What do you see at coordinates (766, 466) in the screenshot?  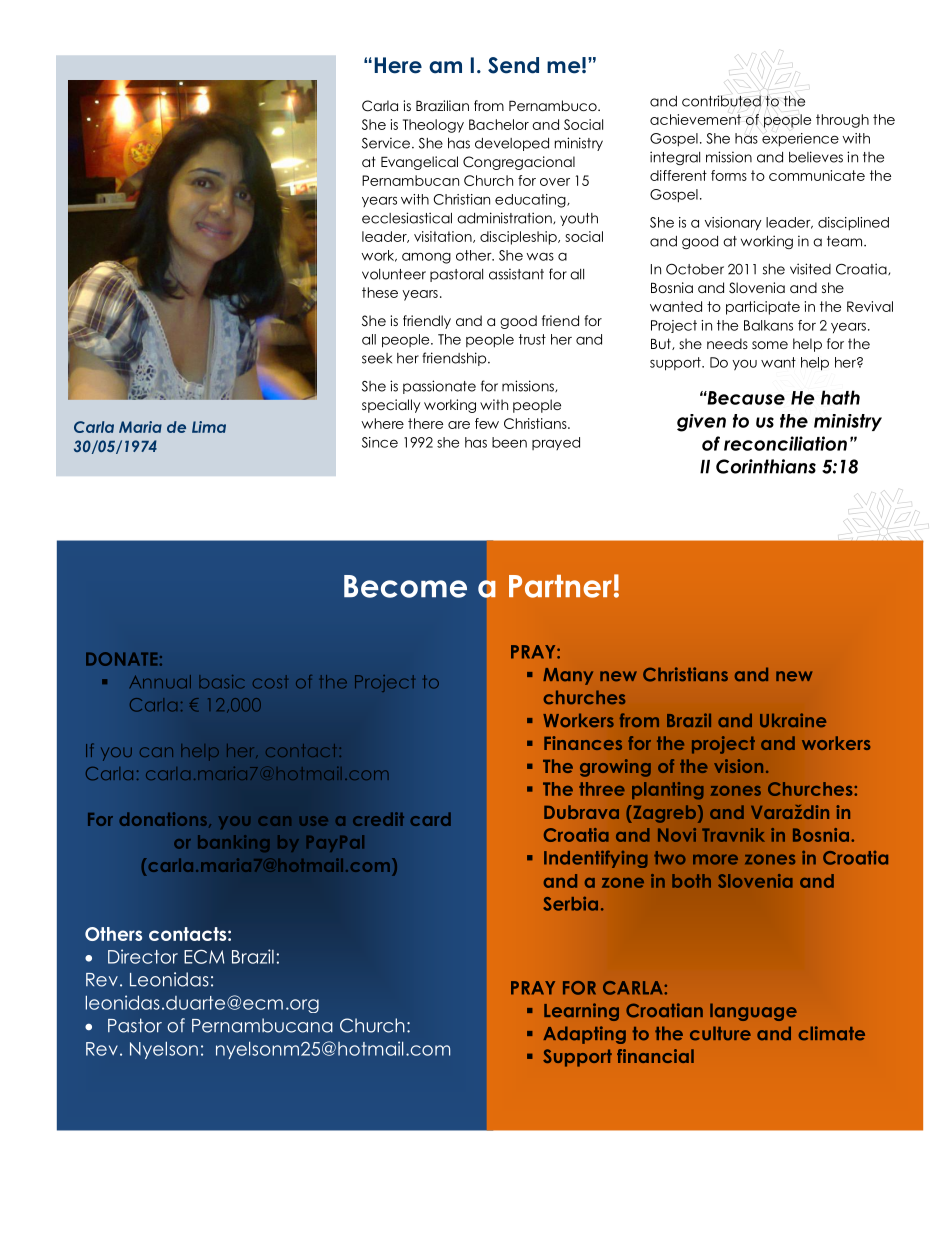 I see `Corinthians` at bounding box center [766, 466].
